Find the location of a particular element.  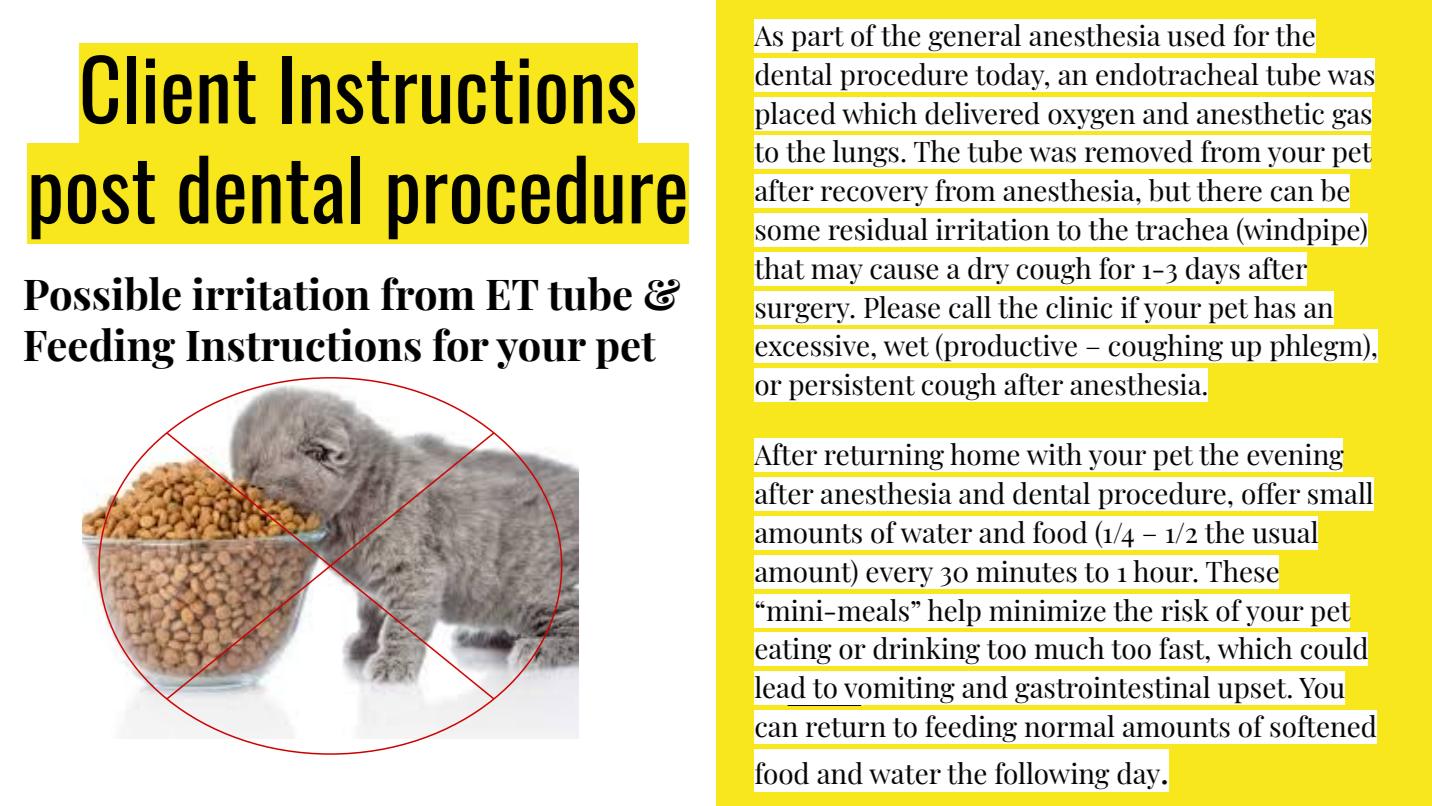

part is located at coordinates (818, 39).
